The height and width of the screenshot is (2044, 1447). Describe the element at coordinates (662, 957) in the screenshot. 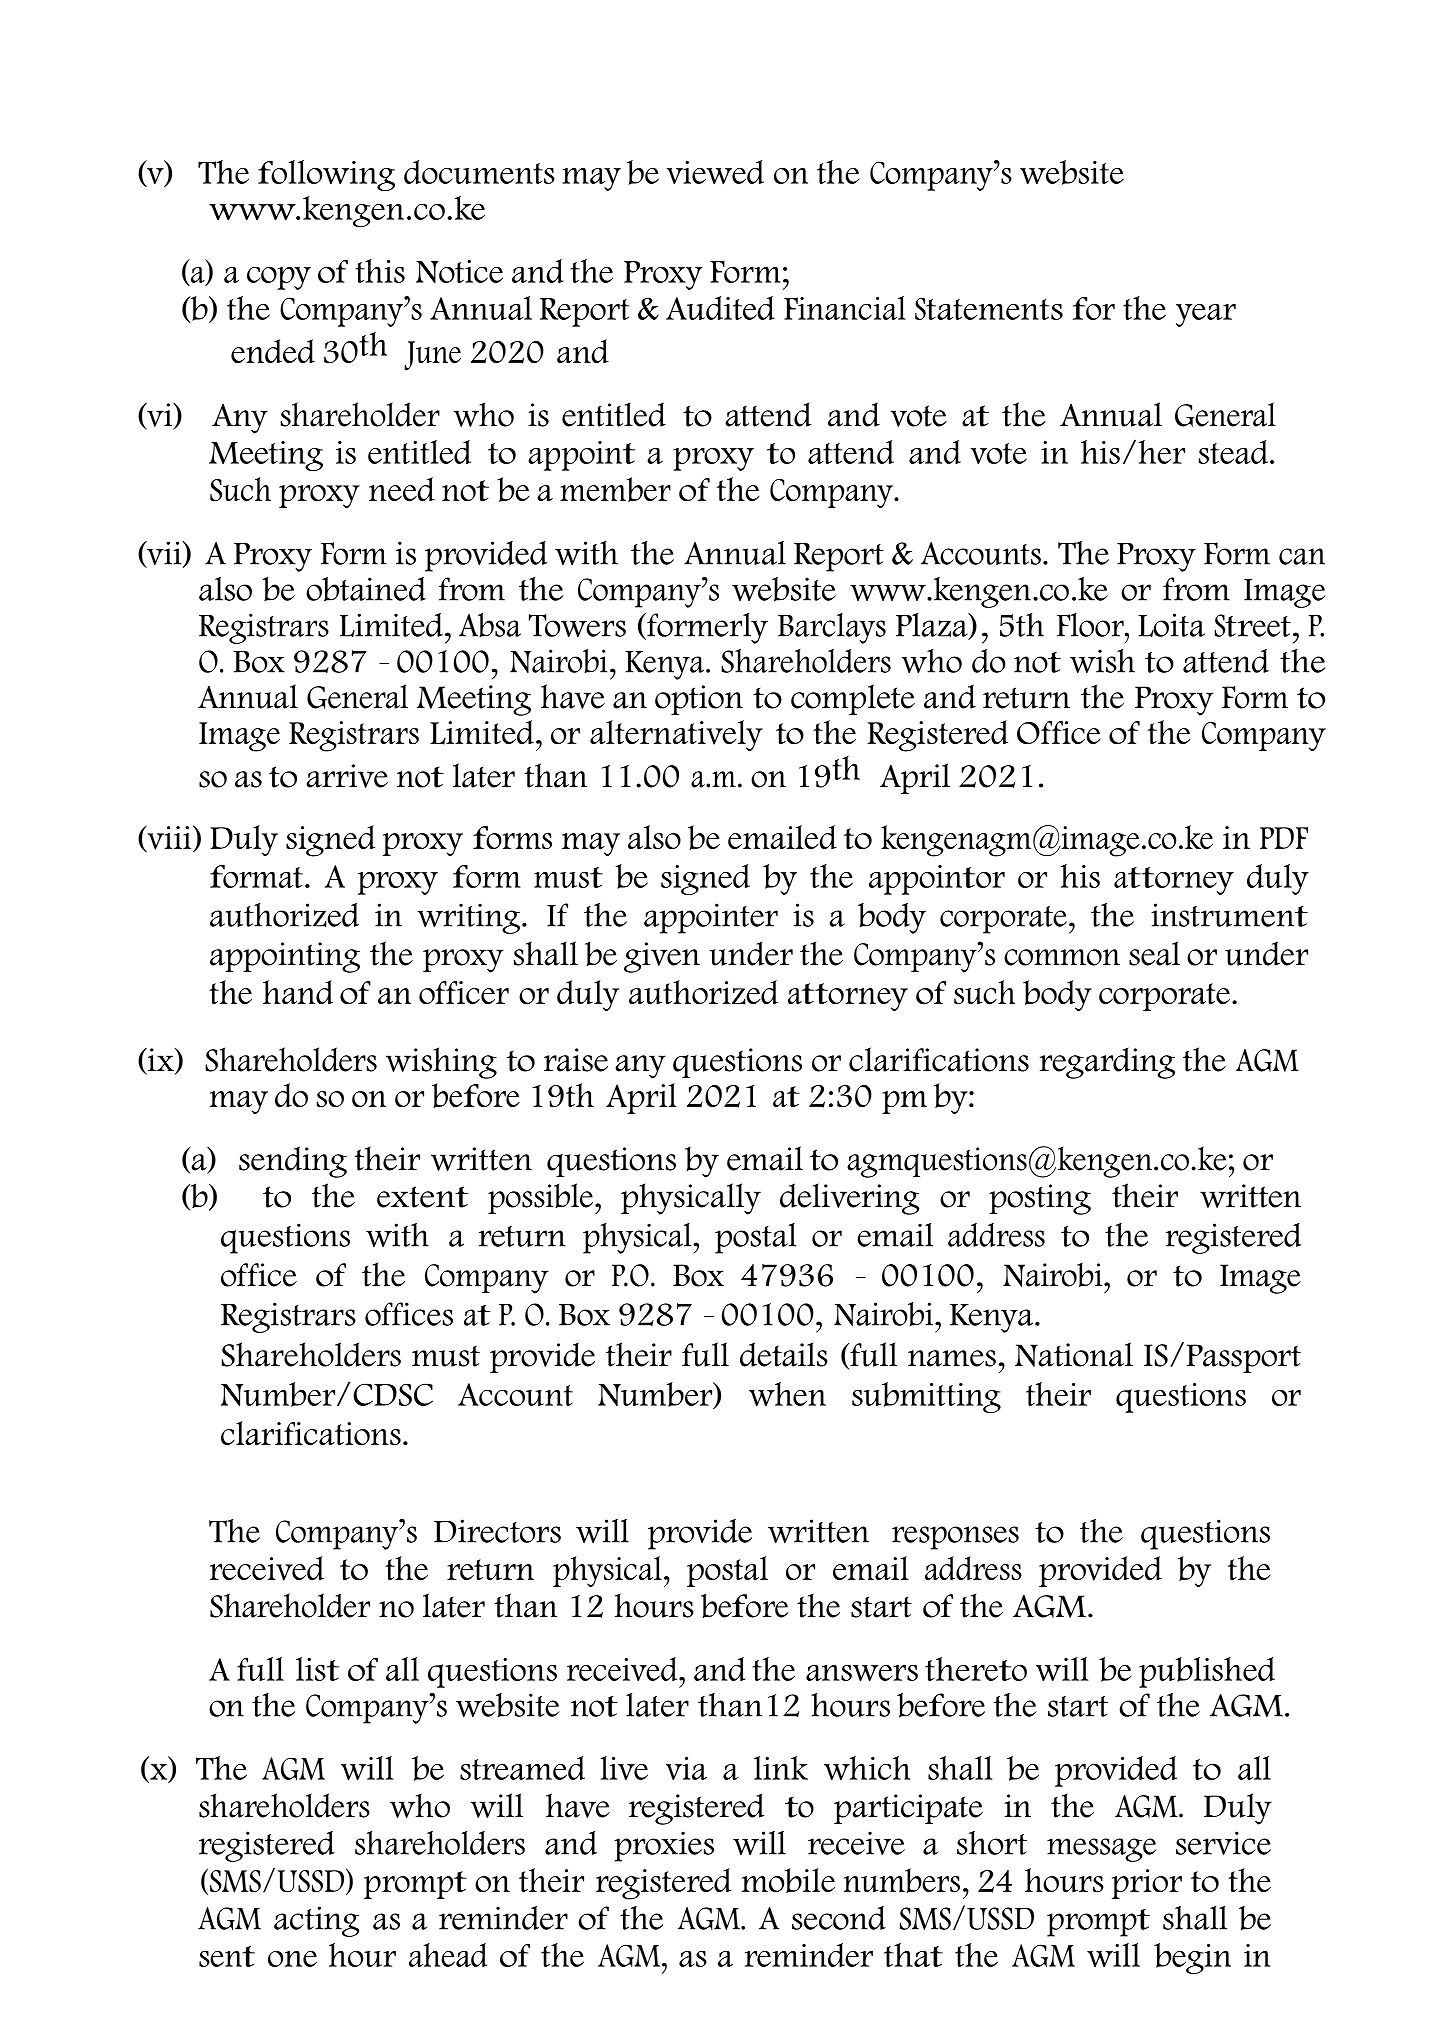

I see `given` at that location.
